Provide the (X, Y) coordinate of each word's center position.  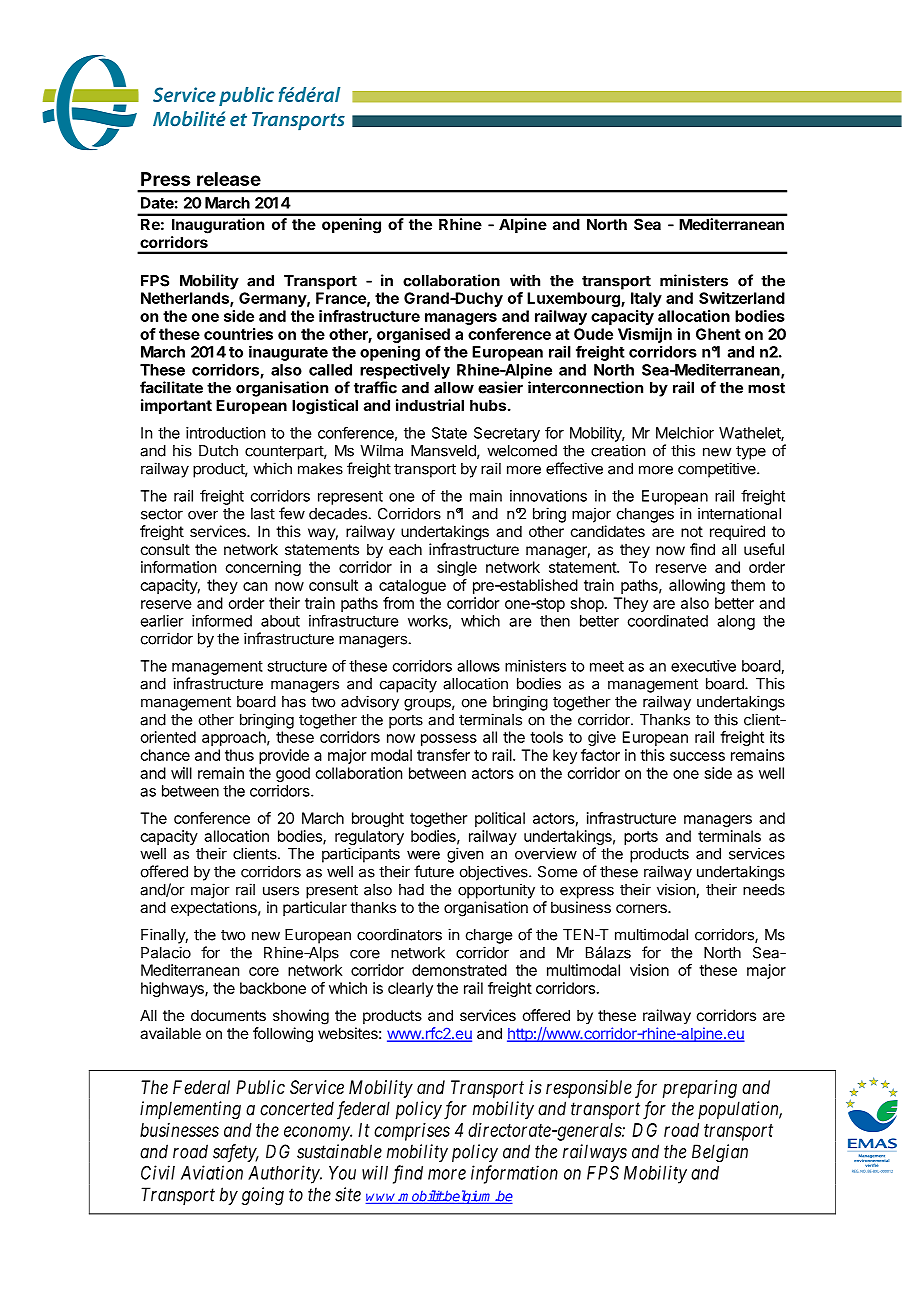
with (525, 280)
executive (703, 666)
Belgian (720, 1153)
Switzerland (742, 298)
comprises (412, 1132)
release (229, 179)
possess (449, 740)
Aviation (212, 1172)
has (294, 702)
